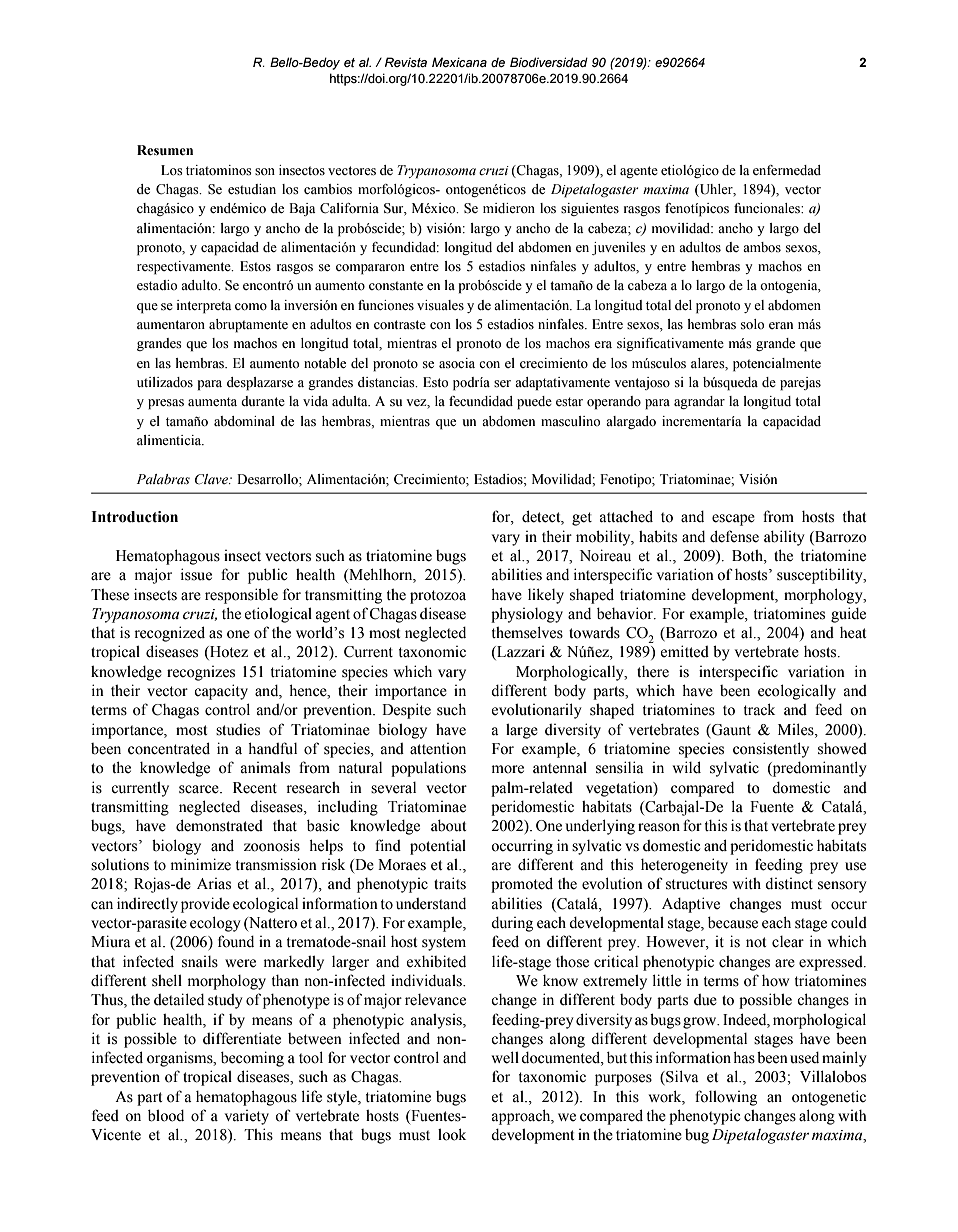 Image resolution: width=958 pixels, height=1232 pixels. What do you see at coordinates (165, 150) in the image?
I see `Resumen` at bounding box center [165, 150].
